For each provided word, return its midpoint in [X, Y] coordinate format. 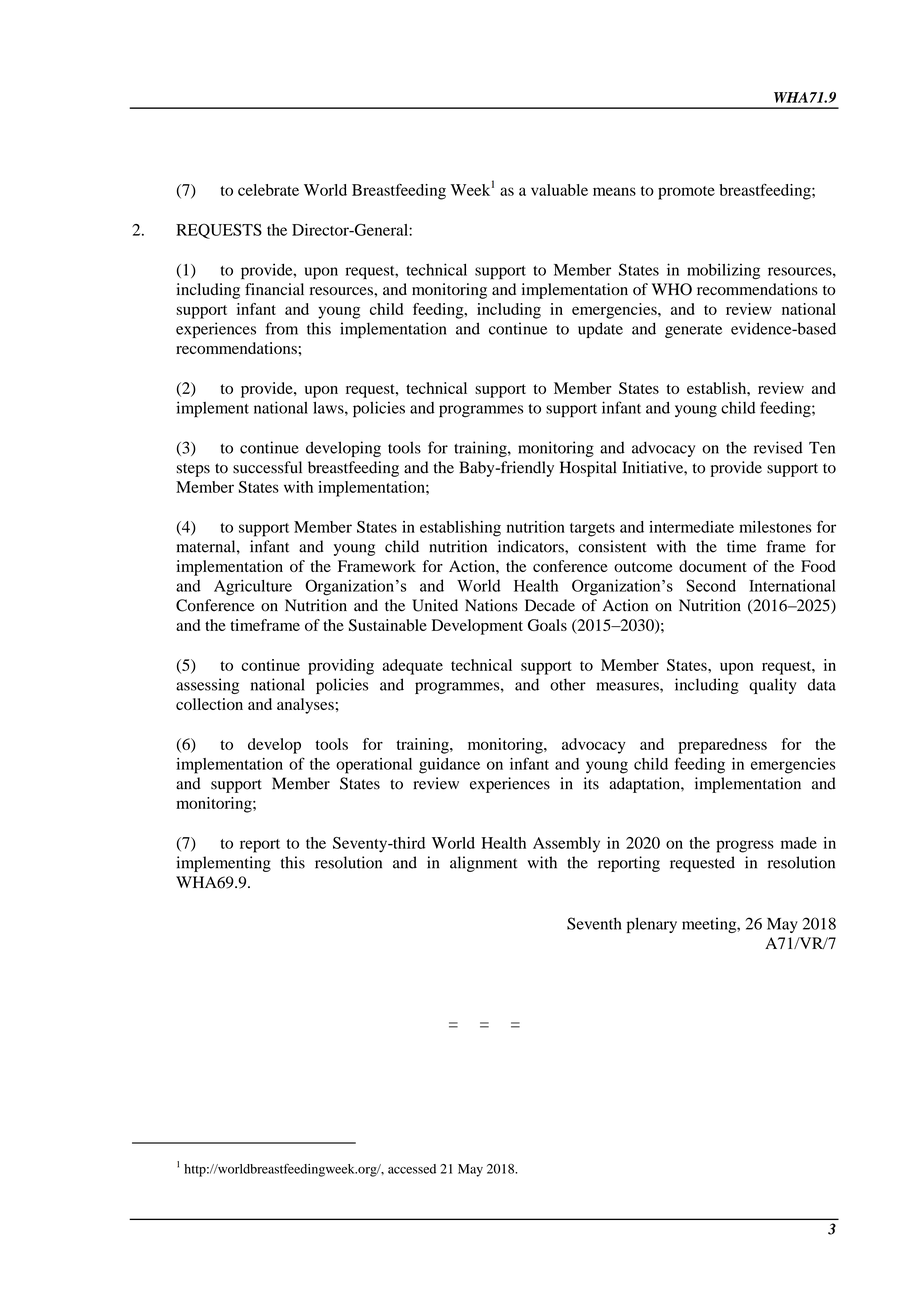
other [568, 684]
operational [374, 766]
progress [745, 846]
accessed [412, 1169]
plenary [652, 925]
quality [773, 686]
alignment [484, 864]
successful [267, 467]
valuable [559, 190]
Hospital [588, 469]
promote [686, 193]
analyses [305, 706]
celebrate [268, 190]
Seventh [594, 923]
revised [778, 447]
